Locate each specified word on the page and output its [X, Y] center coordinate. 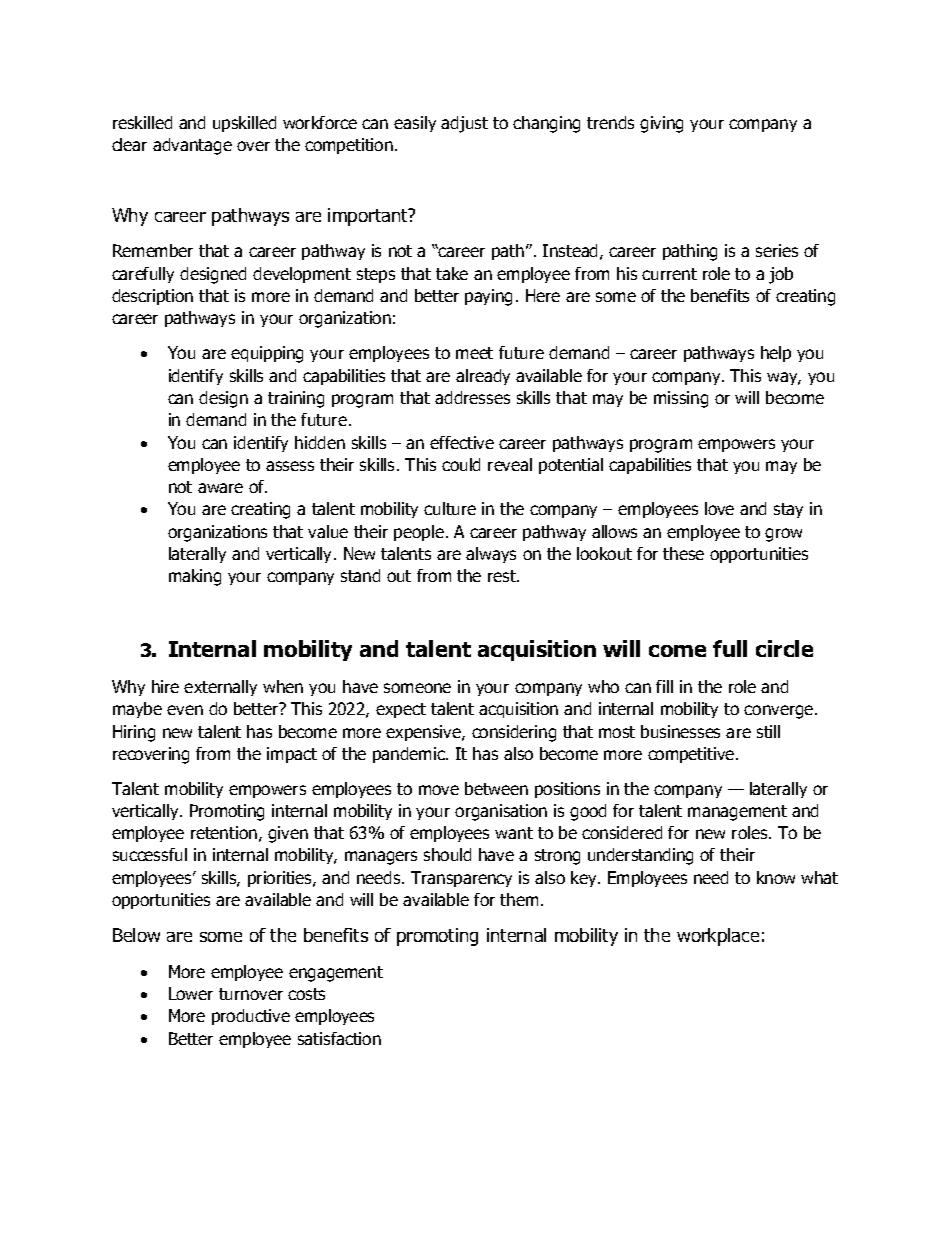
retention [224, 832]
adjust [464, 124]
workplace [718, 937]
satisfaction [339, 1038]
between [496, 788]
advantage [192, 146]
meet [474, 353]
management [737, 813]
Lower [191, 993]
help [776, 354]
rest [503, 576]
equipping [267, 354]
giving [661, 124]
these [683, 553]
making [195, 577]
